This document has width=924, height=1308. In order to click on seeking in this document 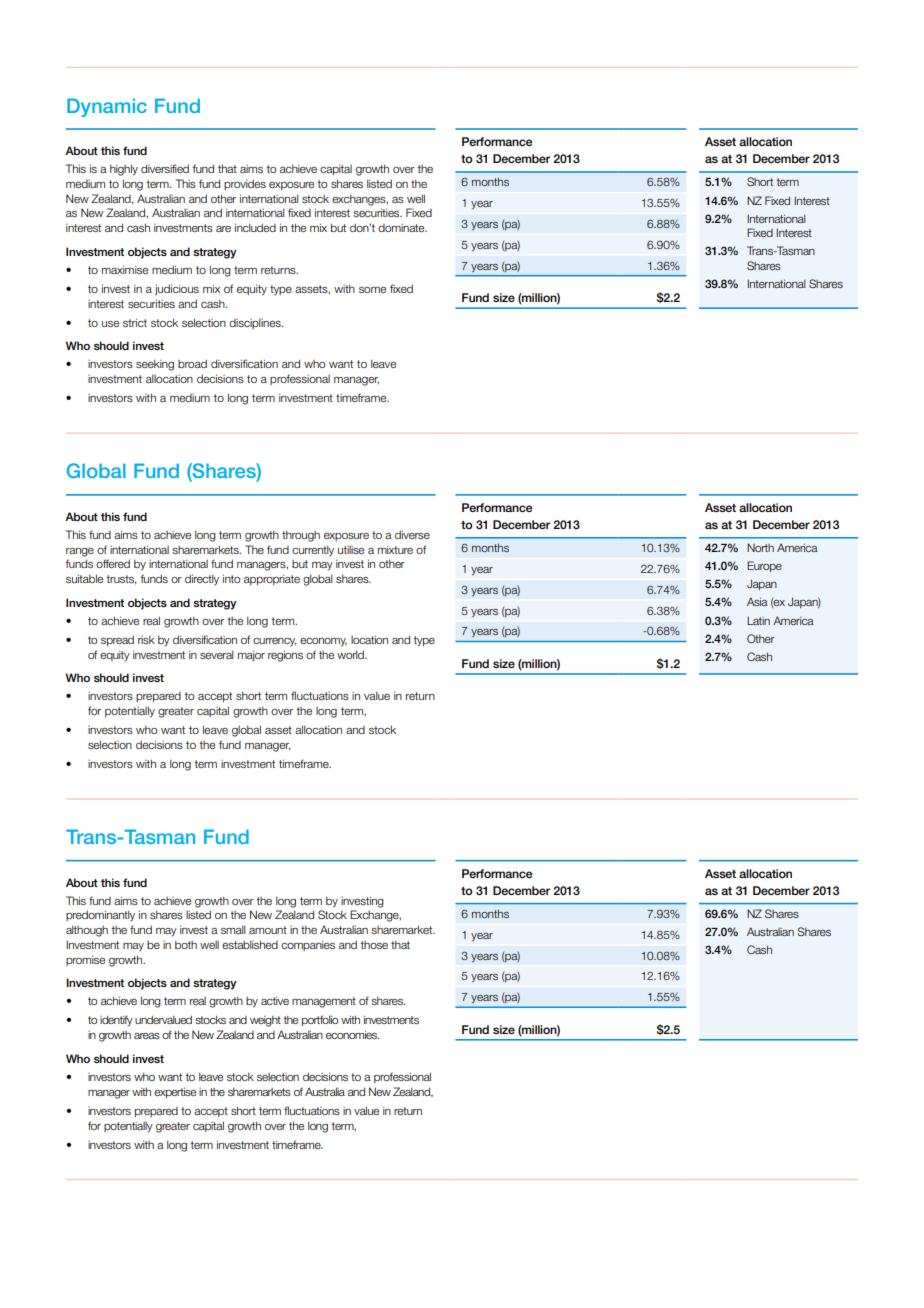, I will do `click(155, 365)`.
